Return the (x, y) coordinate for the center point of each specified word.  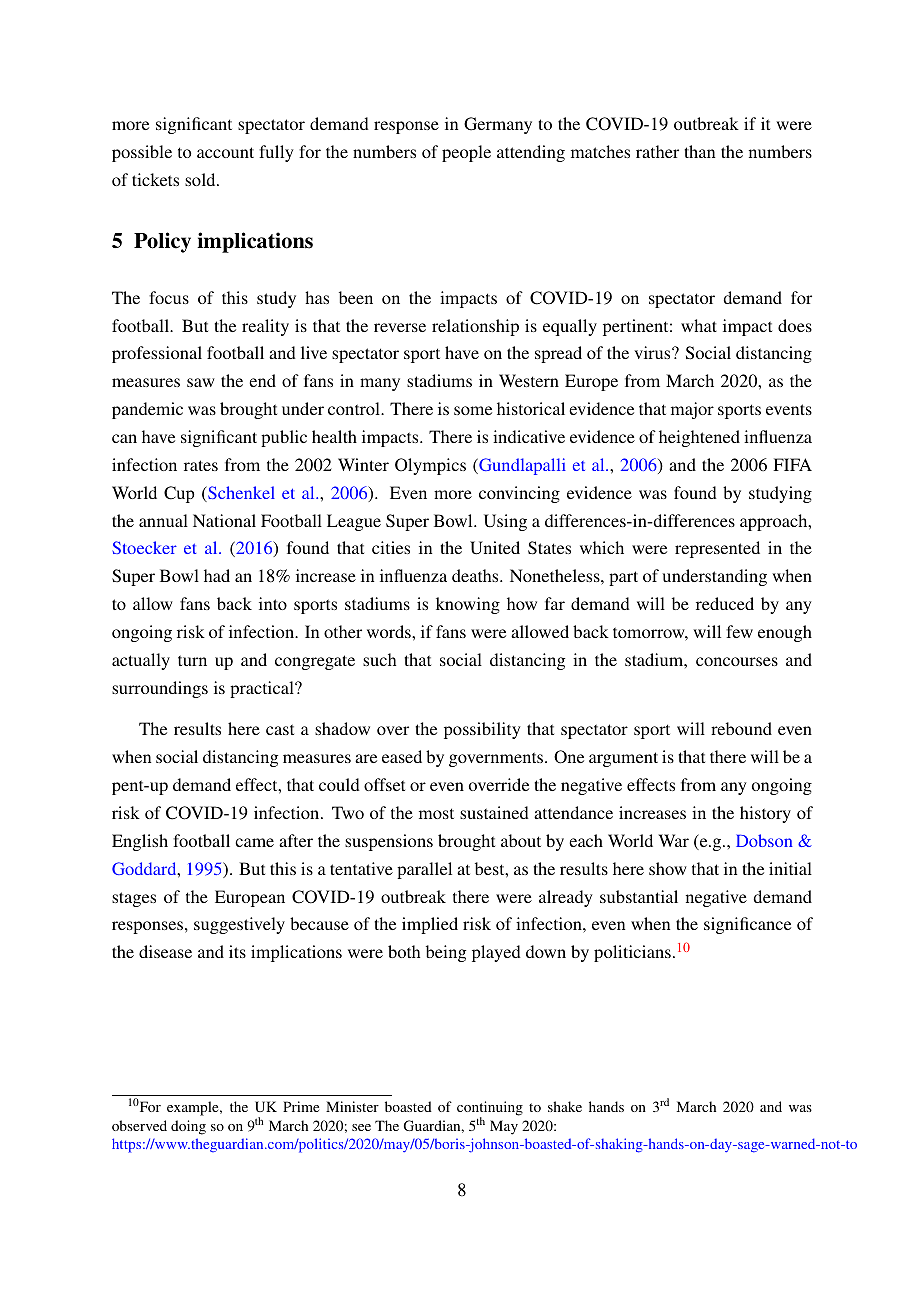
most (436, 813)
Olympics (430, 466)
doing (188, 1127)
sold (201, 179)
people (466, 153)
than (699, 151)
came (254, 842)
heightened (699, 438)
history (765, 814)
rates (201, 465)
